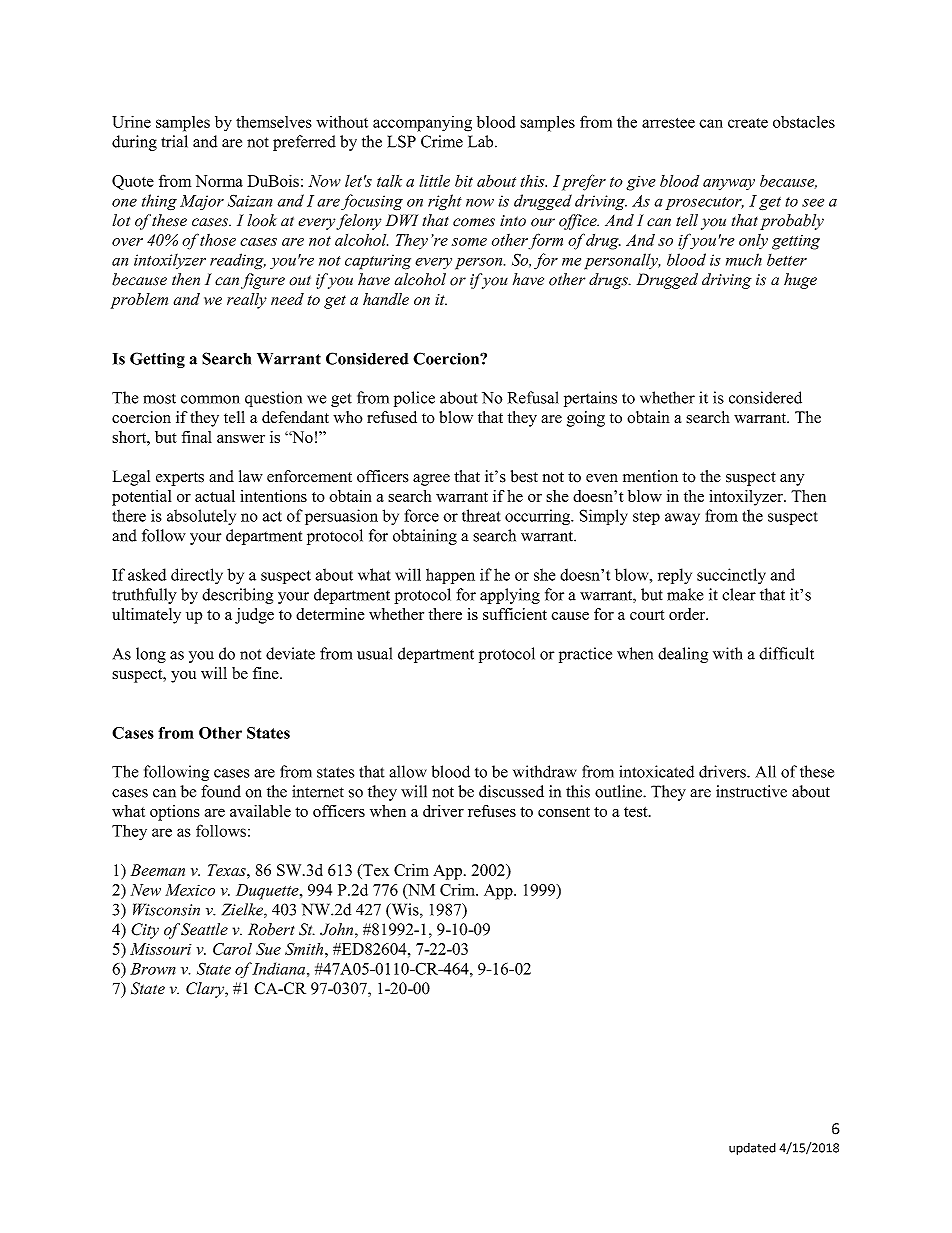  I want to click on Smith, so click(305, 949).
